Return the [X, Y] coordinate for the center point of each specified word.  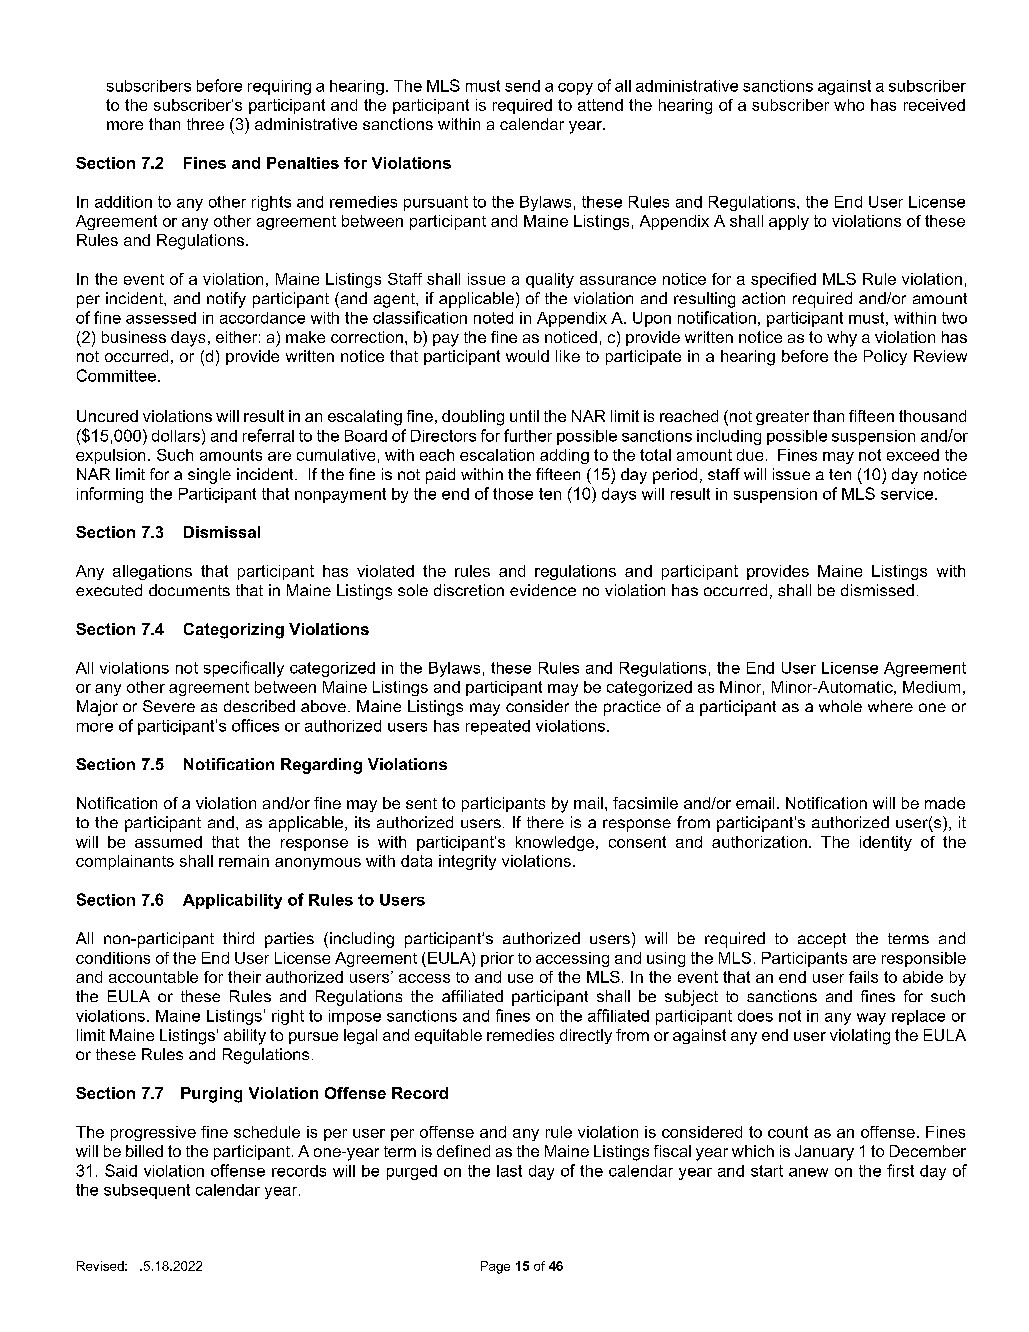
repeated [498, 727]
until [524, 416]
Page [495, 1267]
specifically [244, 669]
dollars [176, 436]
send [522, 86]
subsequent [147, 1191]
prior [497, 959]
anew [808, 1172]
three [205, 124]
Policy [885, 357]
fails [863, 977]
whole [840, 706]
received [934, 105]
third [238, 938]
